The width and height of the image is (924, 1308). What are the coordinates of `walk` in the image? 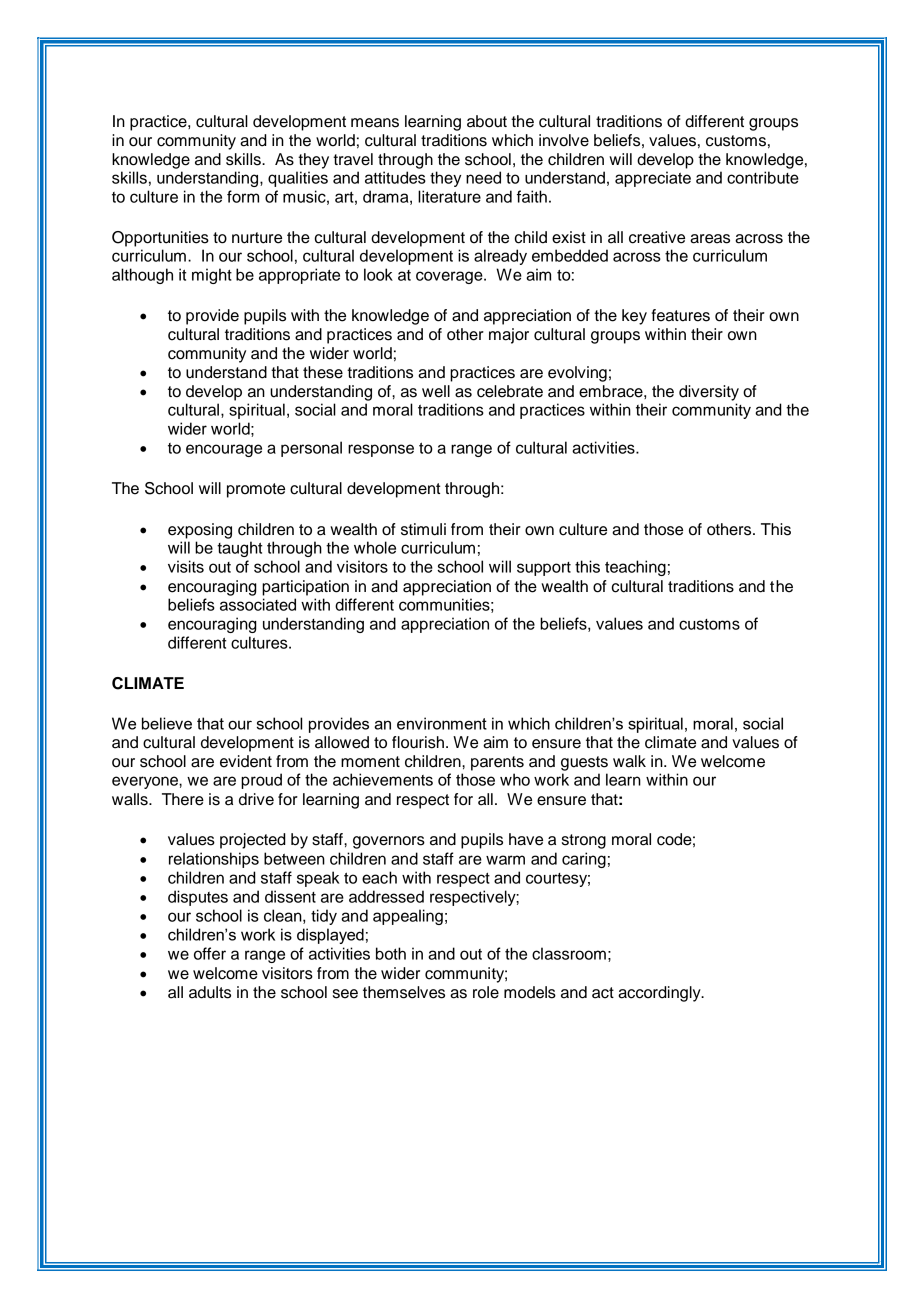 It's located at (629, 761).
